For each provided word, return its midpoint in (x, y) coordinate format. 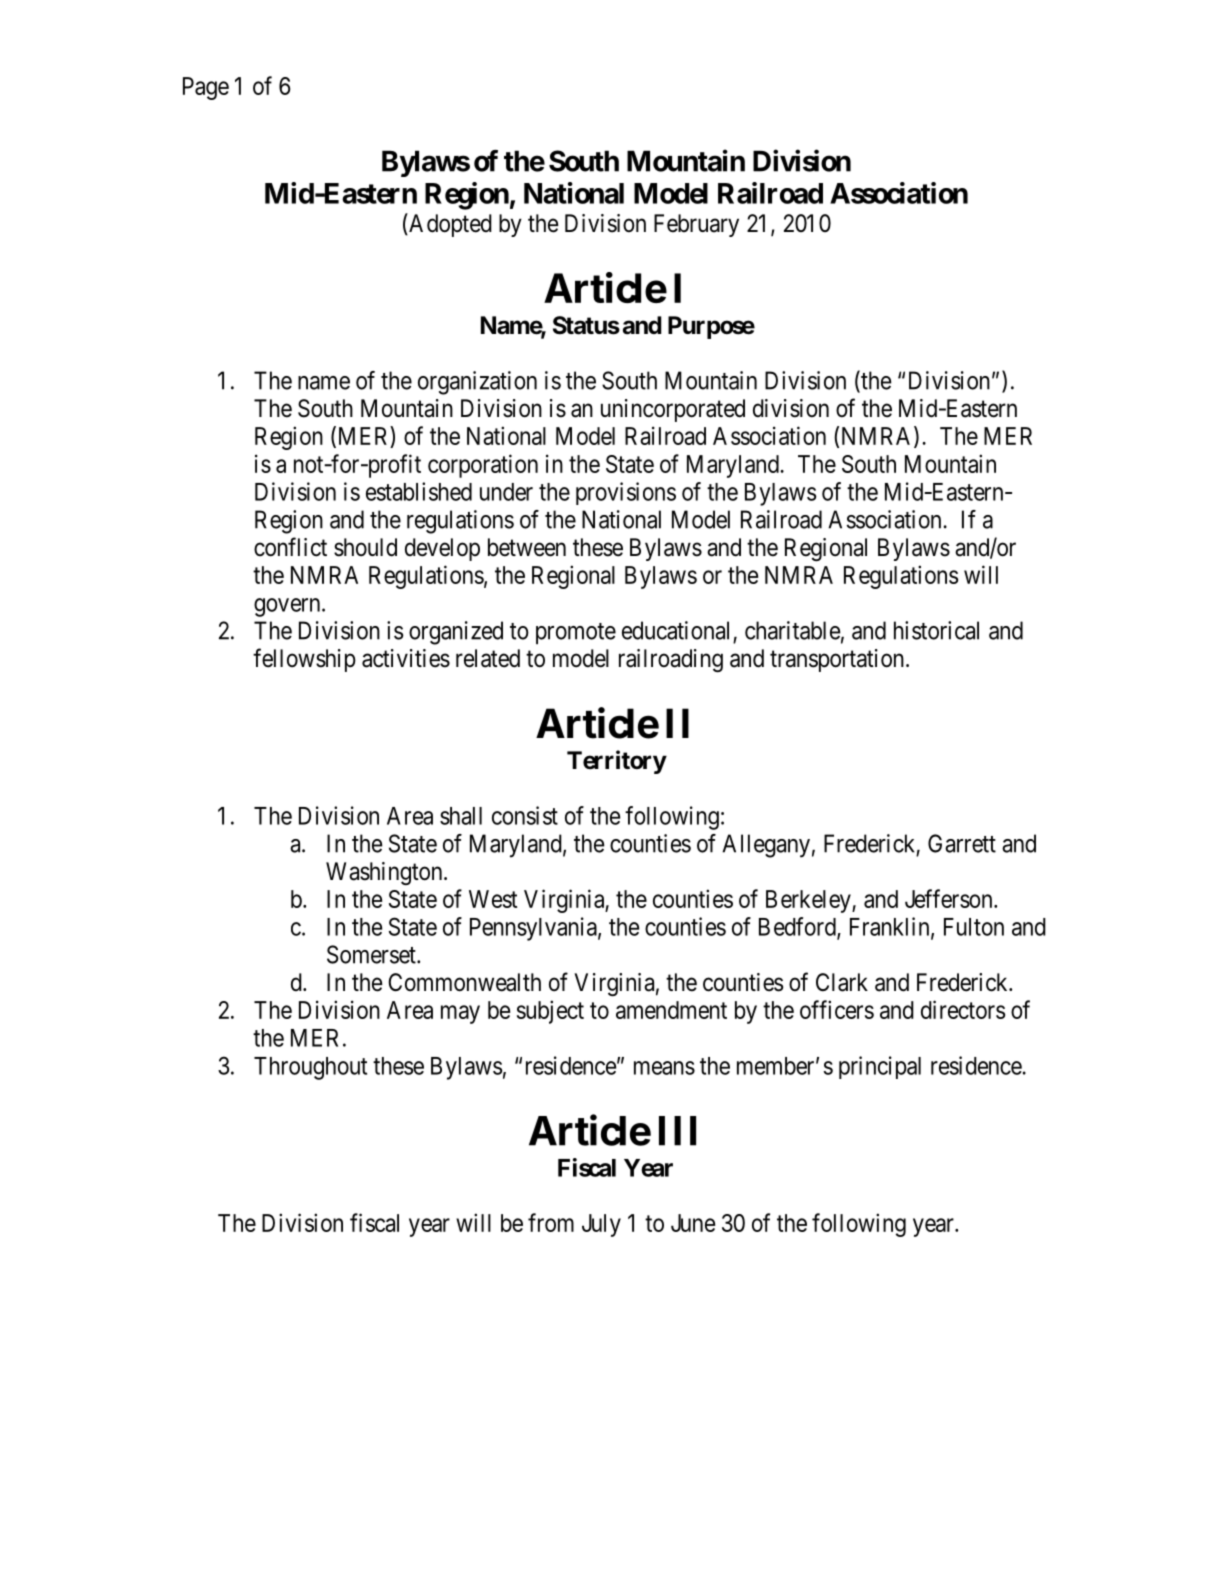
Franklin (891, 927)
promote (576, 633)
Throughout (310, 1068)
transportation (837, 660)
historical (936, 630)
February (696, 225)
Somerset (372, 954)
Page (206, 88)
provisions (626, 493)
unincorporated (673, 410)
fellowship (304, 660)
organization (477, 383)
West (493, 899)
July (601, 1225)
